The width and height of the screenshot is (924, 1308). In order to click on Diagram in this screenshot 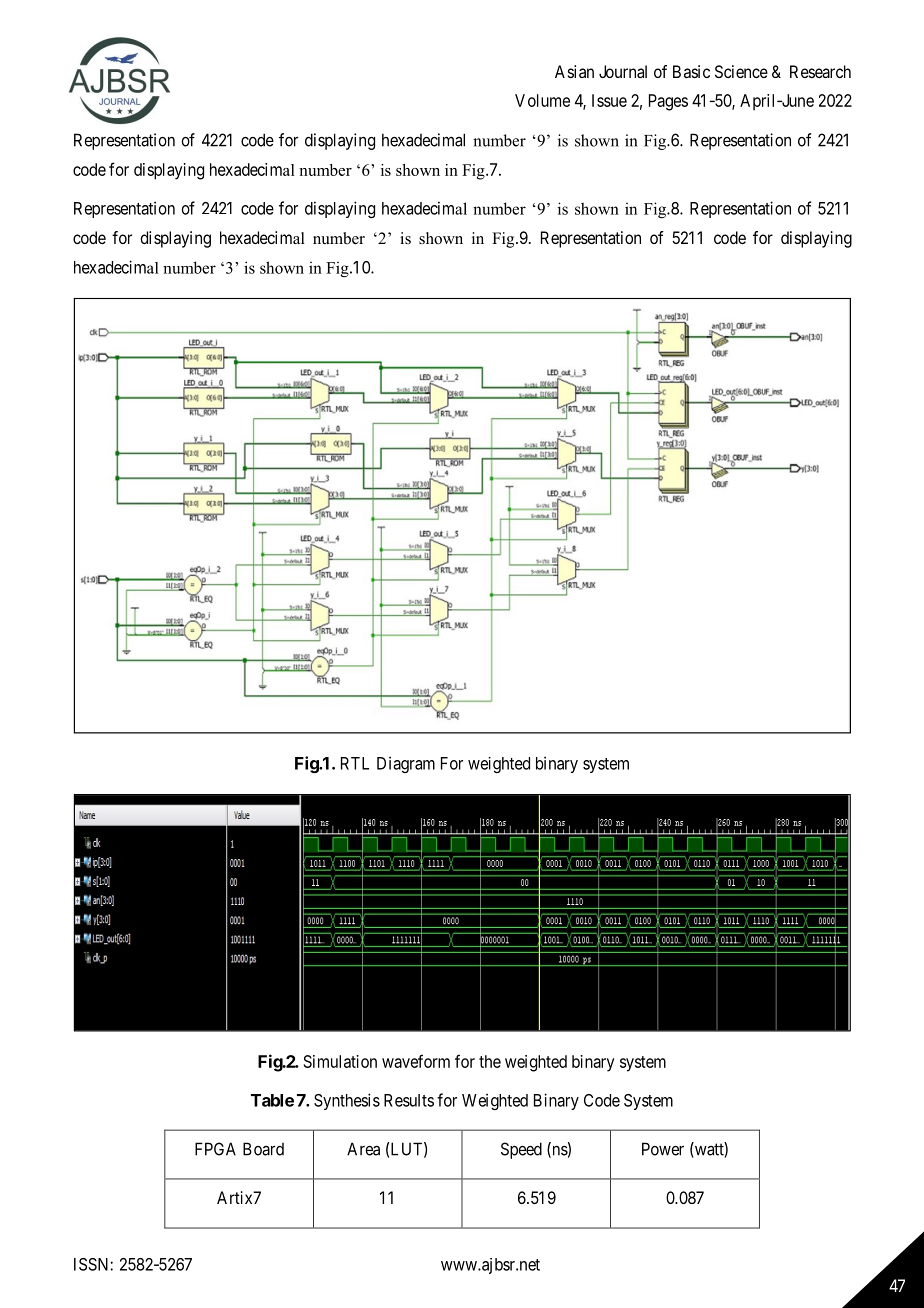, I will do `click(406, 764)`.
